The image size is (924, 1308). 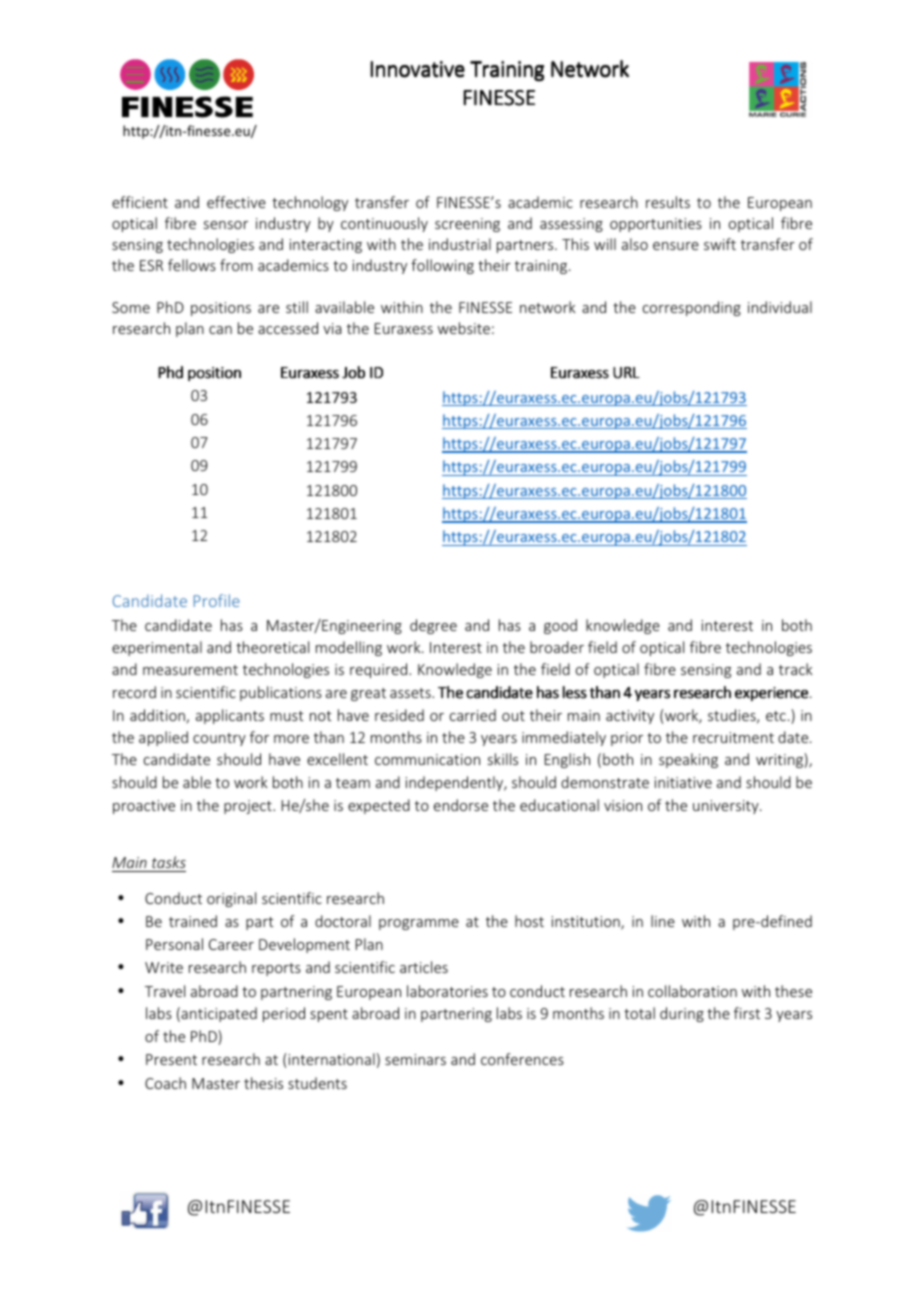 I want to click on Present, so click(x=171, y=1059).
